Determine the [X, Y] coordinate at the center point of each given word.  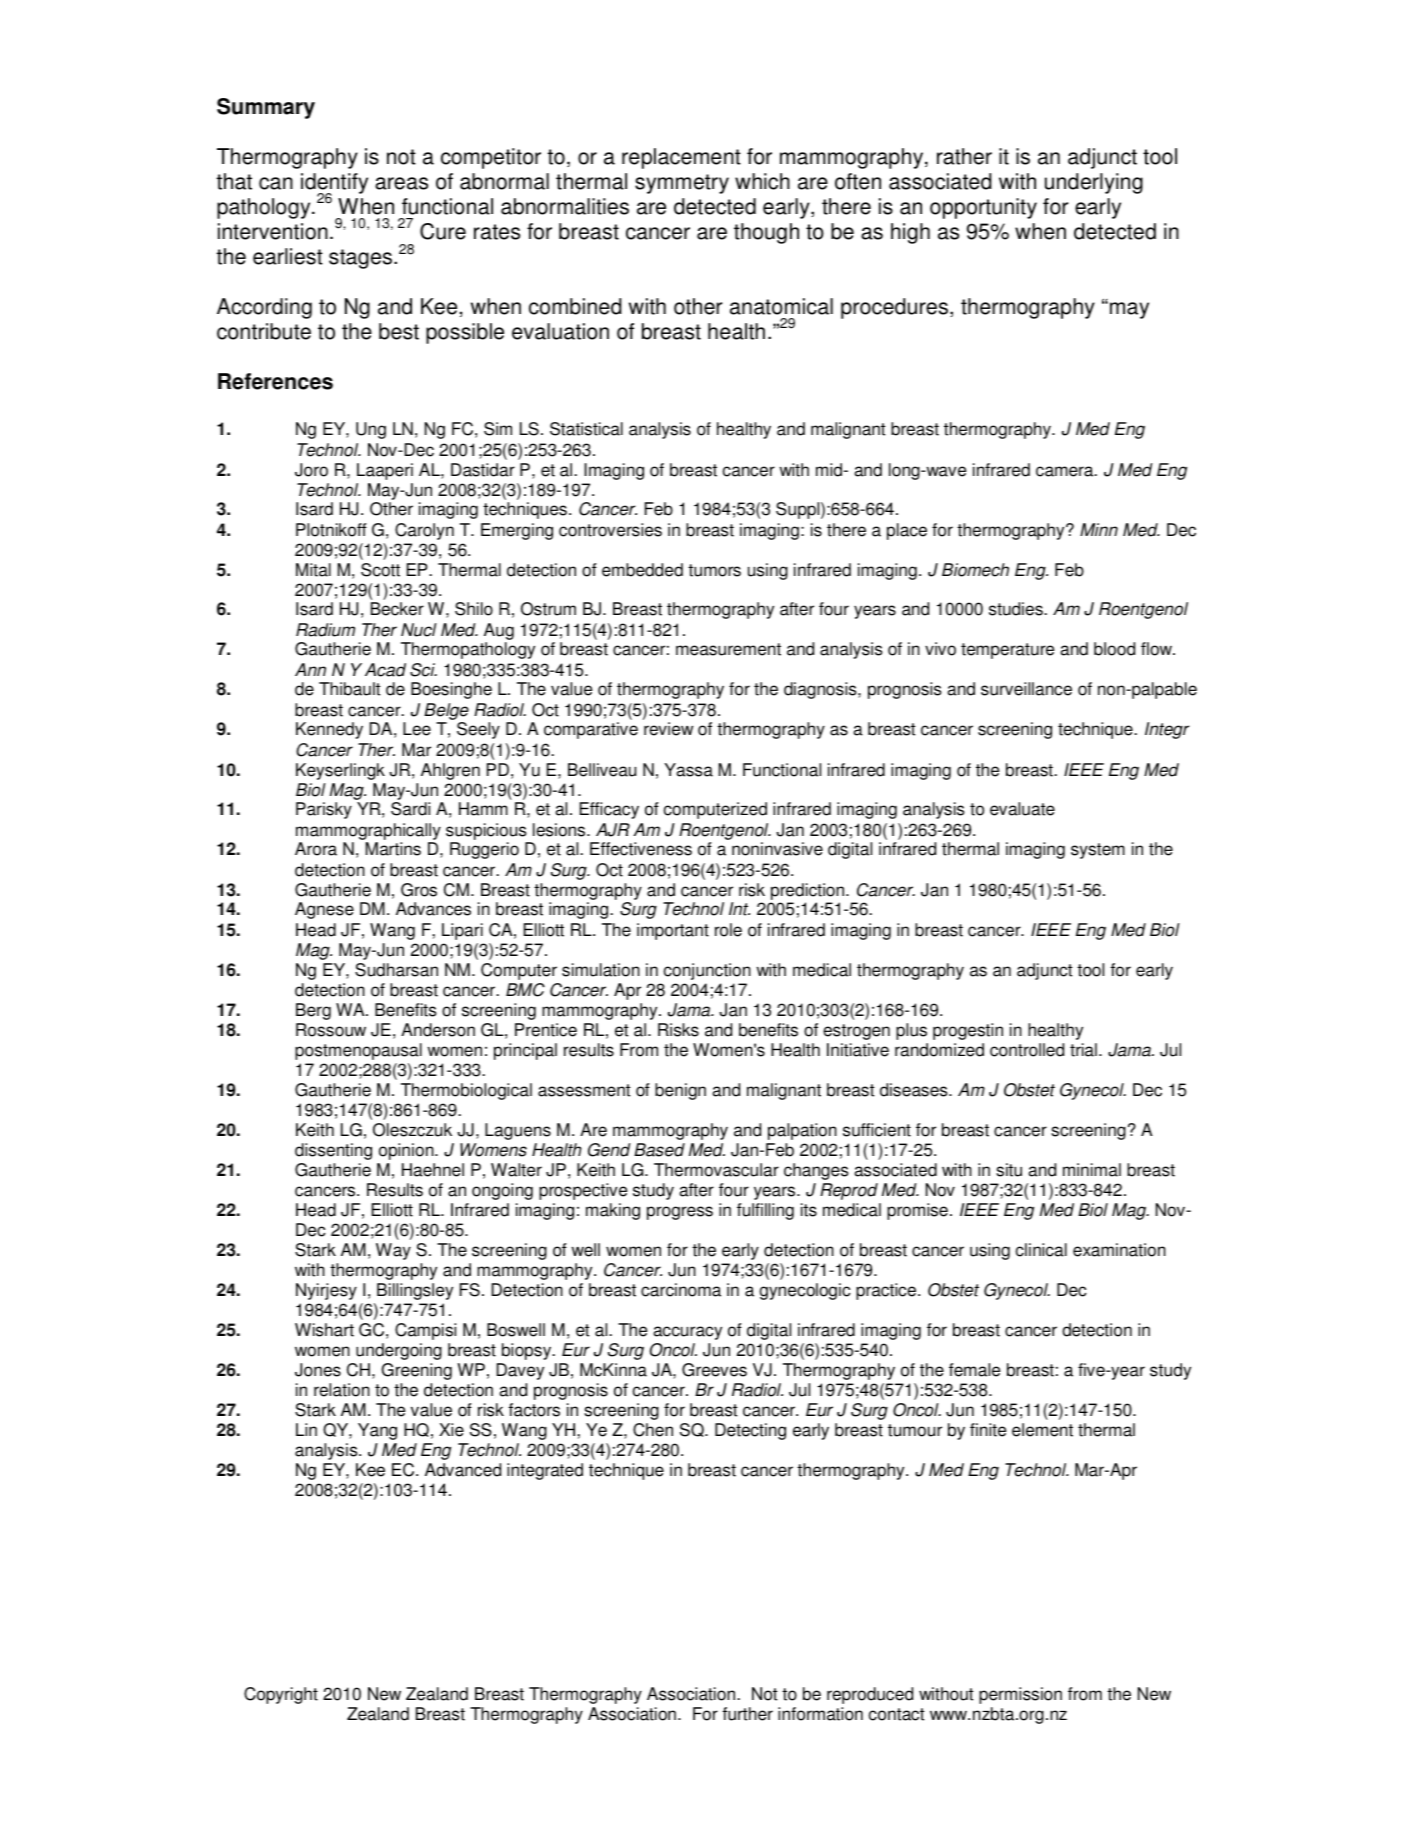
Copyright [281, 1695]
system [1098, 851]
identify [334, 185]
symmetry [682, 184]
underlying [1094, 183]
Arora [316, 849]
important [673, 931]
